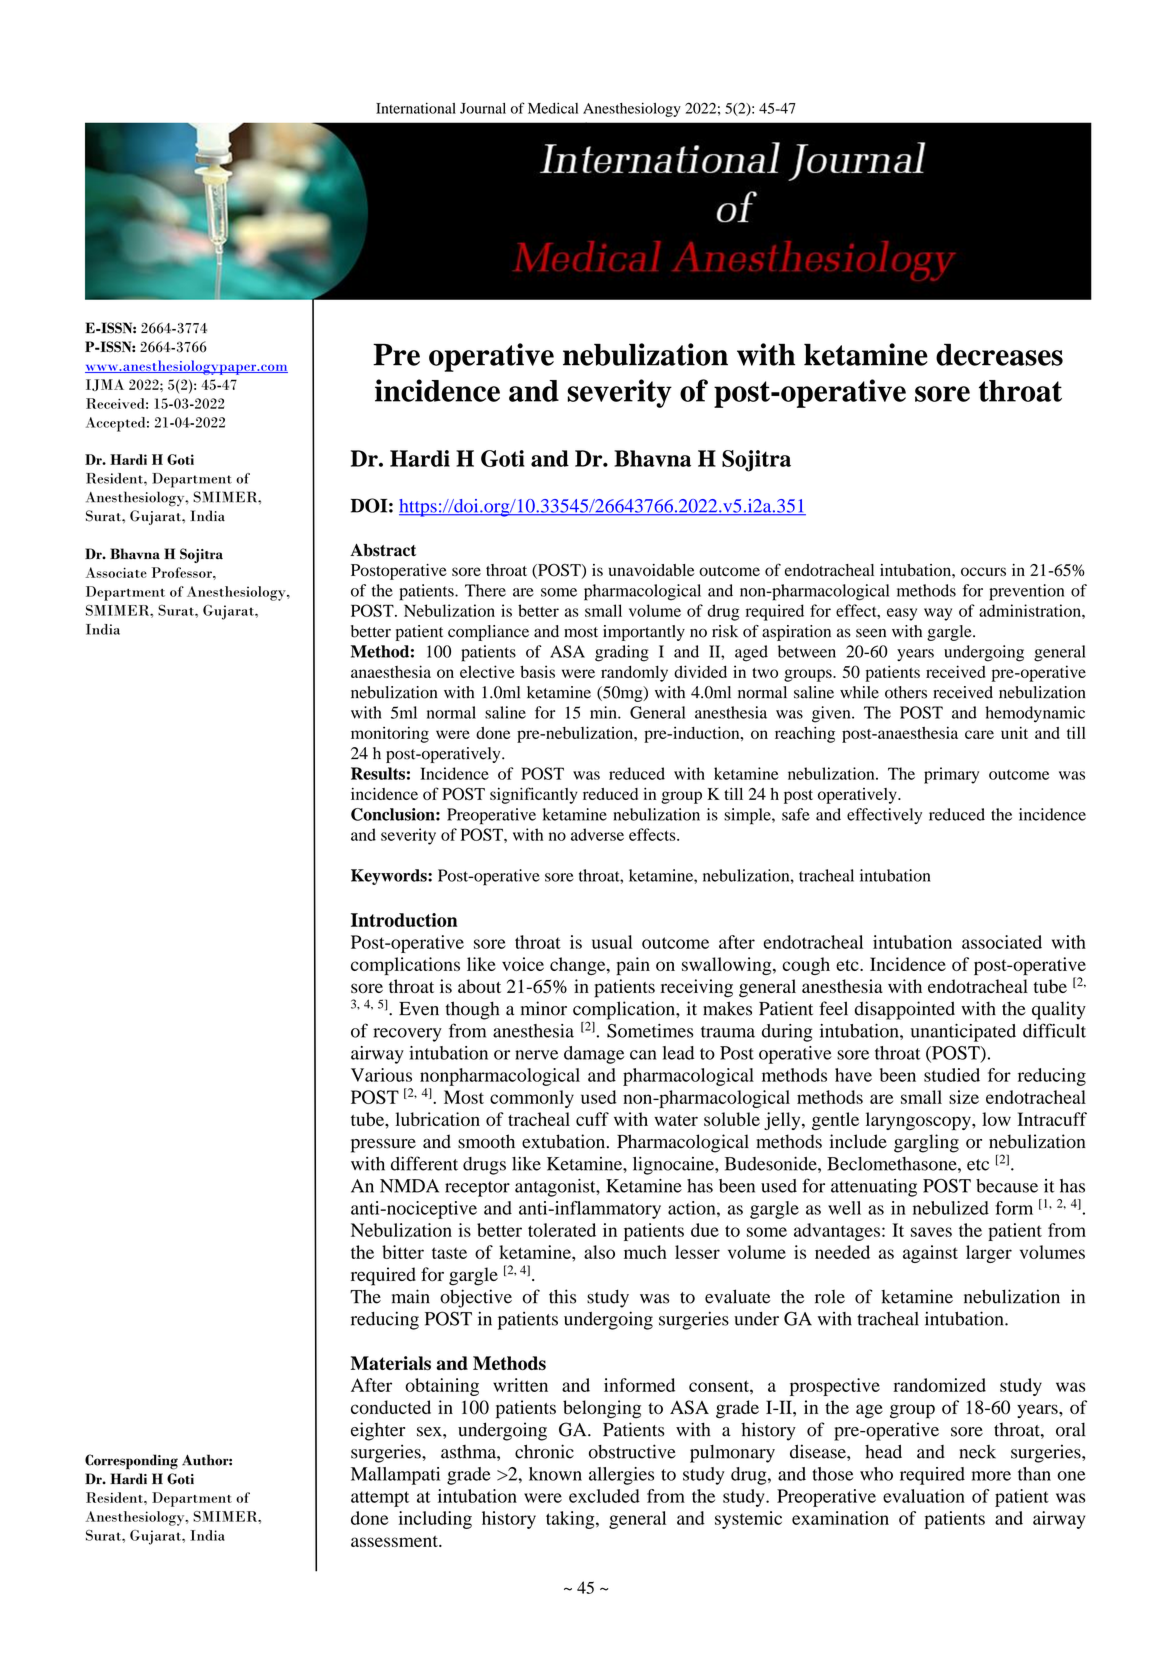  Describe the element at coordinates (416, 108) in the page. I see `International` at that location.
